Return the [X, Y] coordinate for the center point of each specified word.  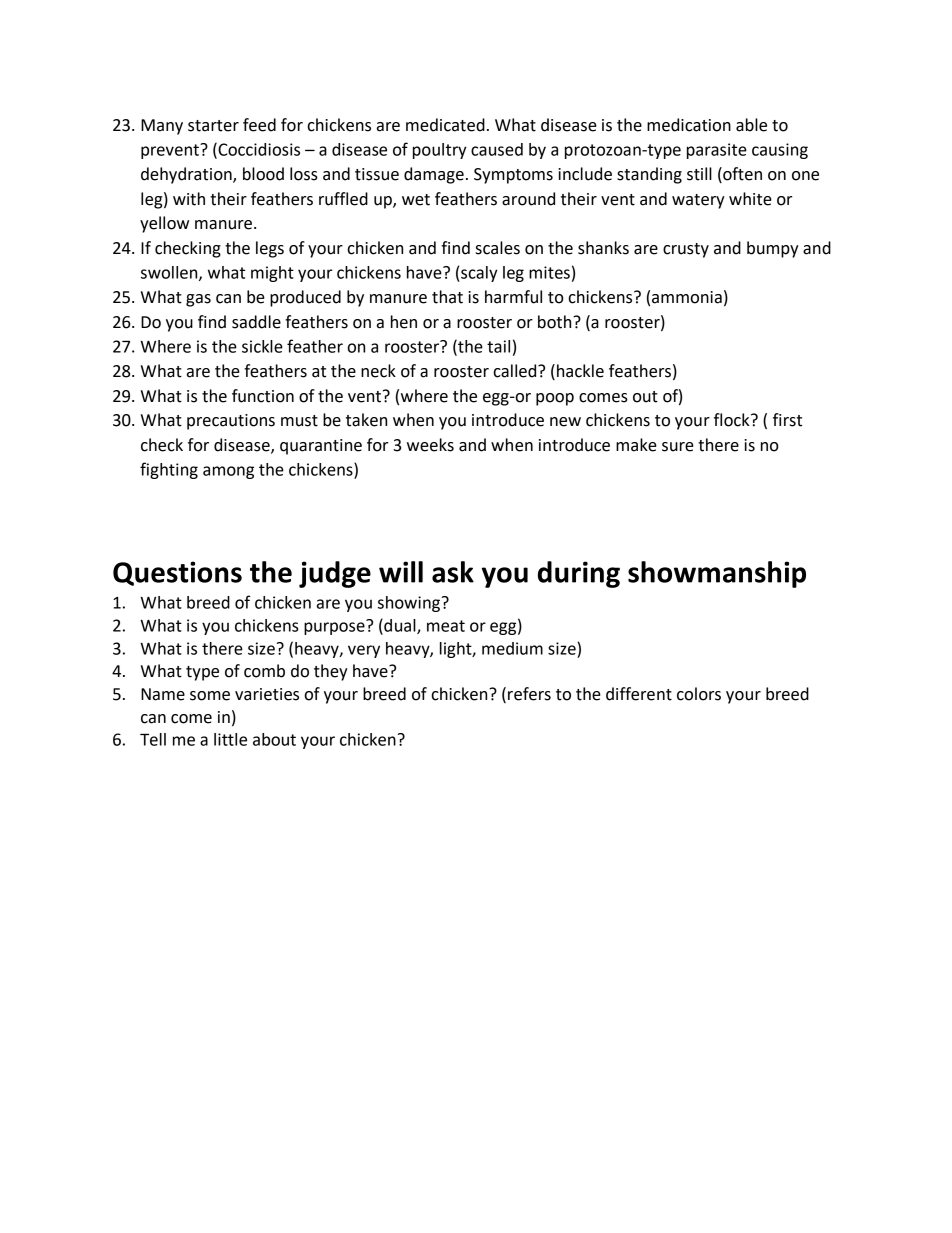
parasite [717, 151]
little [230, 739]
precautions [231, 422]
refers [529, 694]
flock [733, 420]
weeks [430, 445]
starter [213, 126]
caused [497, 149]
